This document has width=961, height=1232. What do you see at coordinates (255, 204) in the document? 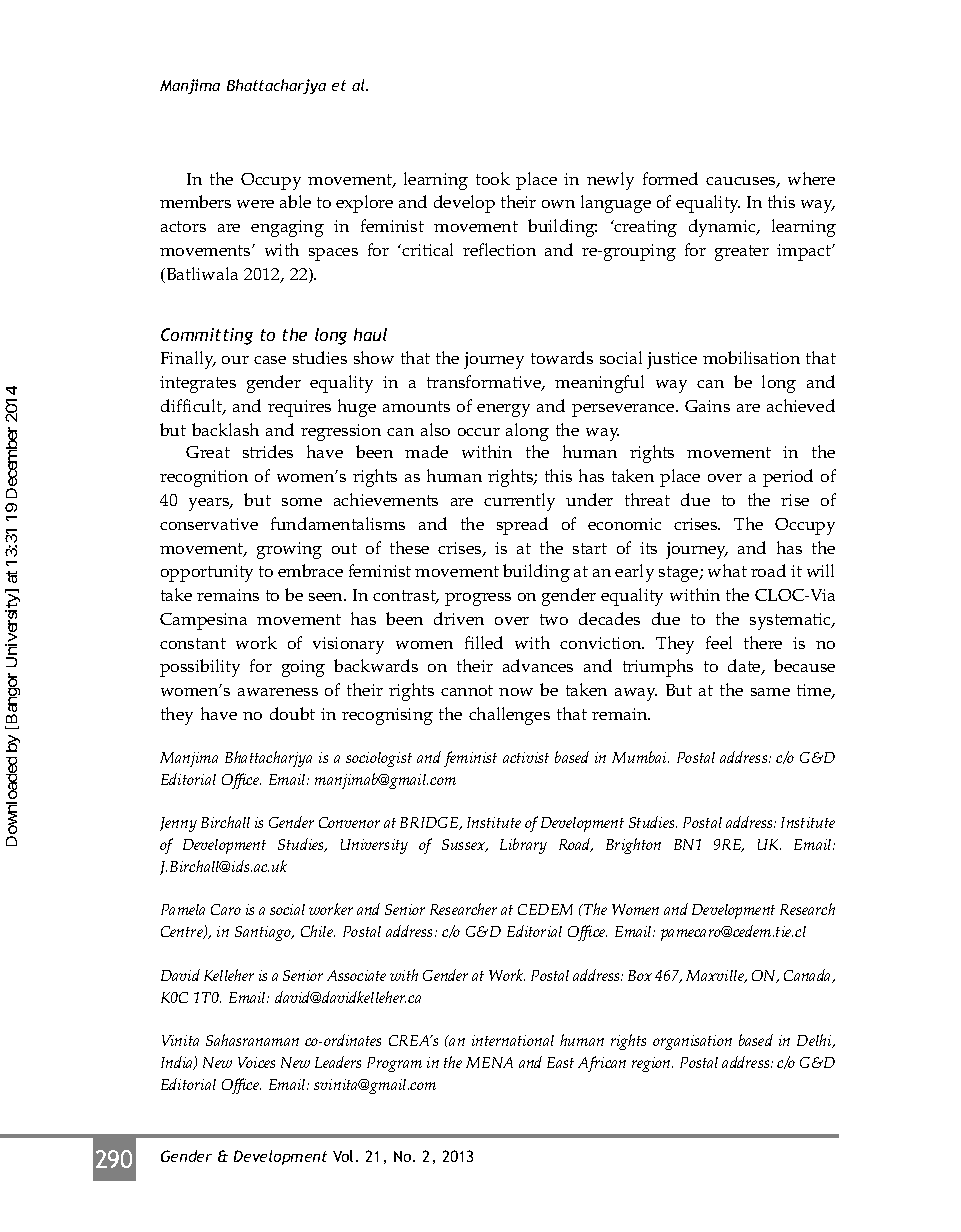
I see `were` at bounding box center [255, 204].
